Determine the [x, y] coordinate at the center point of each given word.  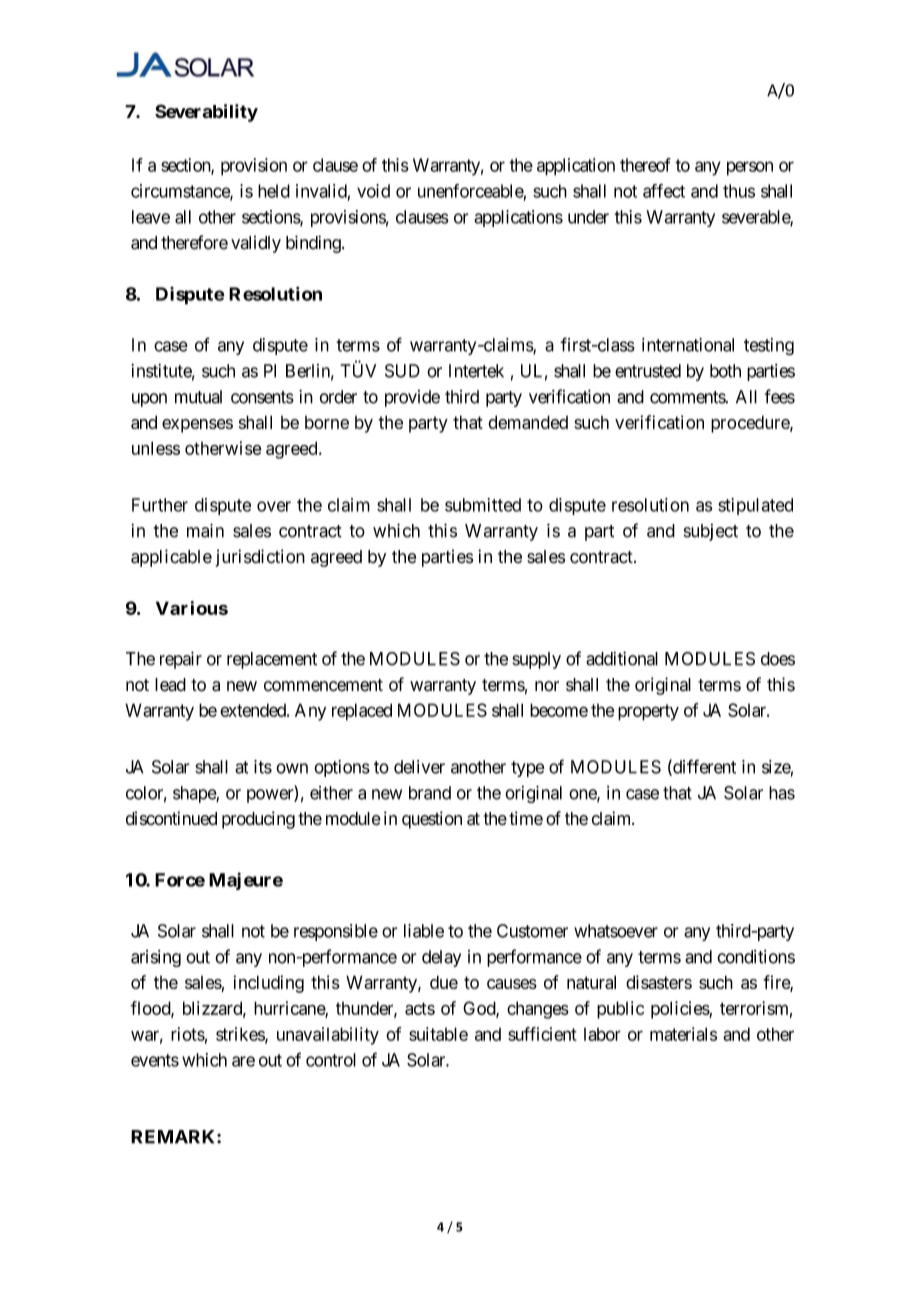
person [750, 168]
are [243, 1061]
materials [683, 1034]
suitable [438, 1034]
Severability [205, 113]
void [373, 191]
